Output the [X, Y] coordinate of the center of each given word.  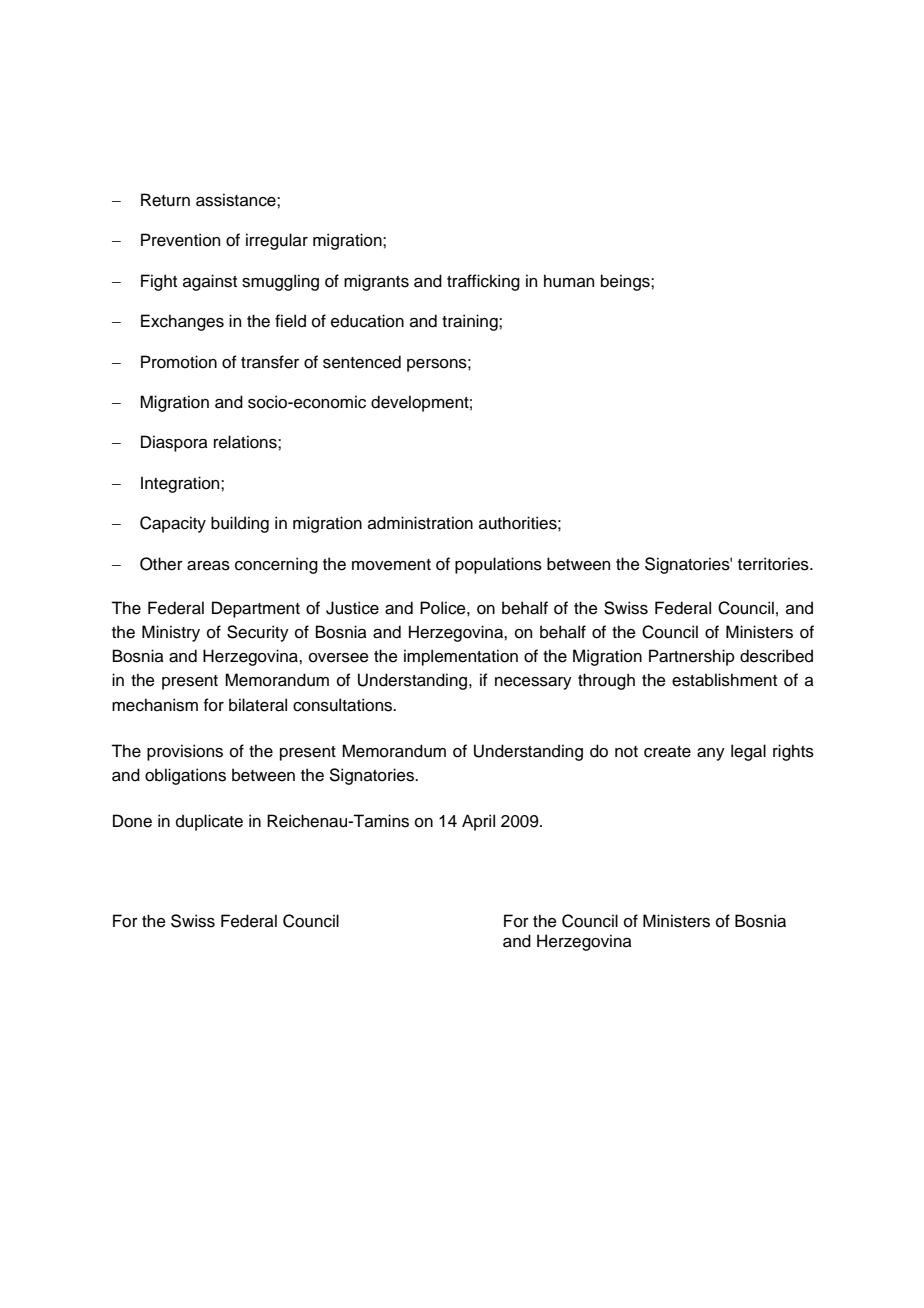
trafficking [483, 282]
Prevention [180, 240]
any [711, 754]
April [478, 822]
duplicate [209, 822]
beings [626, 282]
